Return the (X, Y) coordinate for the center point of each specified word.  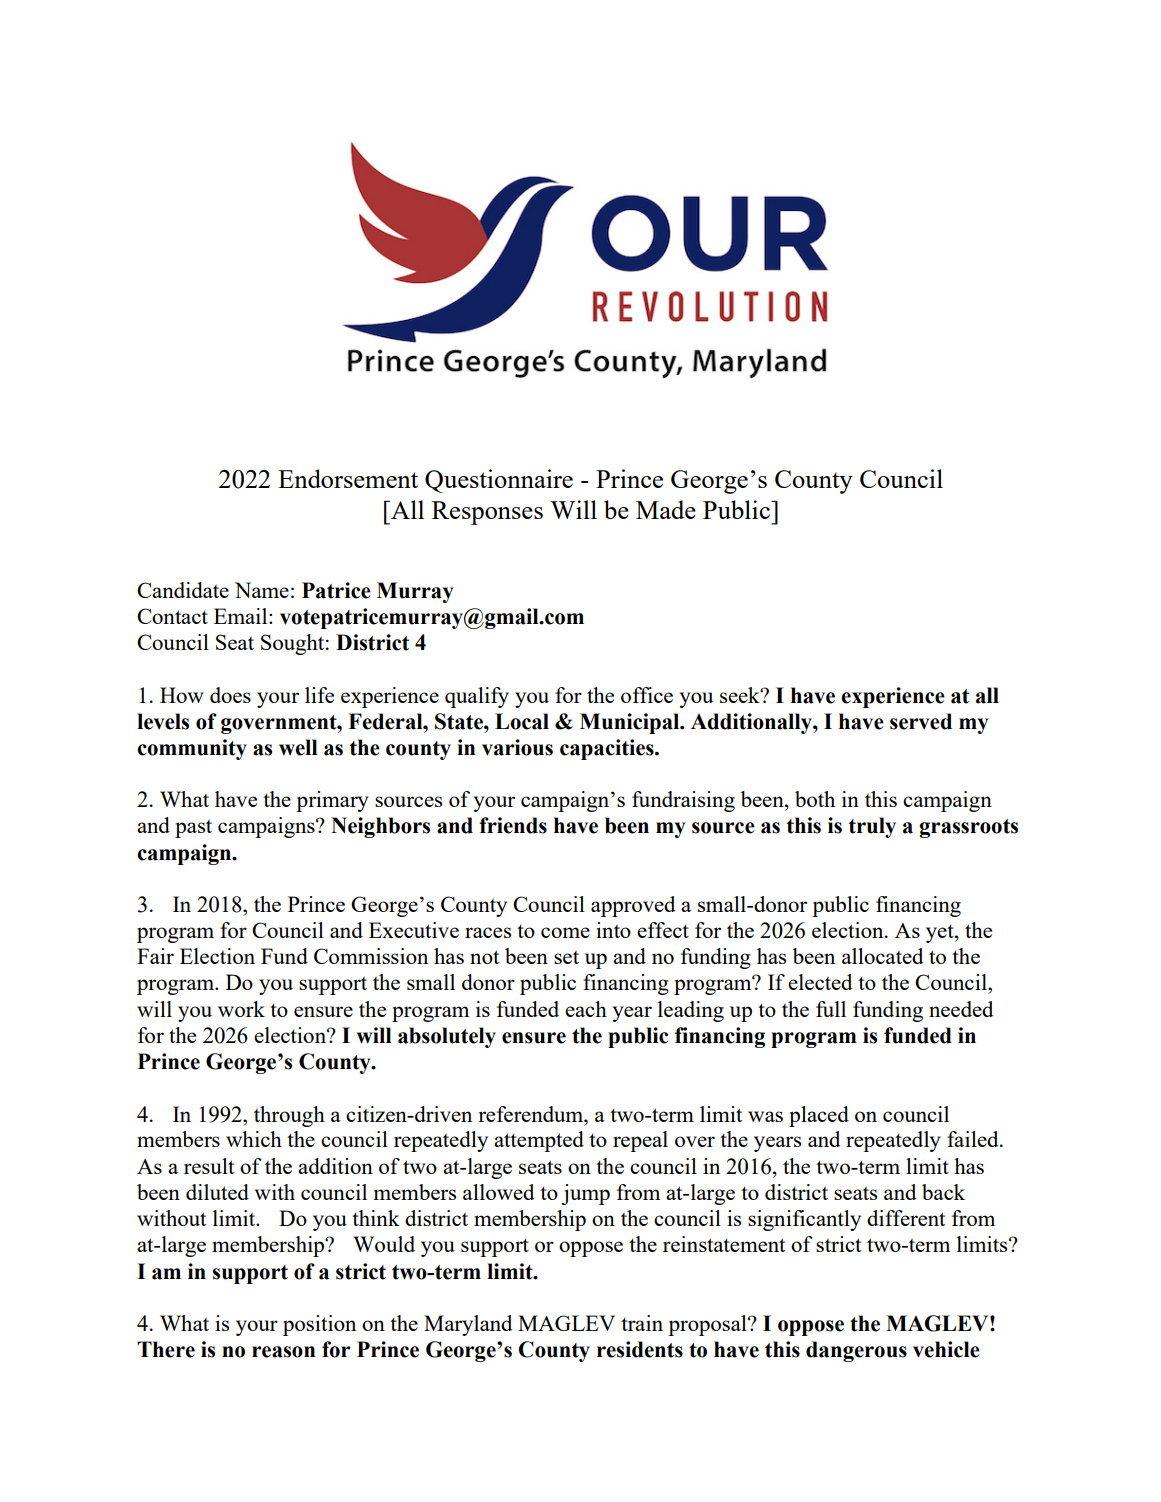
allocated (883, 956)
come (565, 932)
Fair (155, 956)
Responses (487, 513)
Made (666, 509)
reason (283, 1352)
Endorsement (348, 478)
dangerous (856, 1351)
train (642, 1323)
